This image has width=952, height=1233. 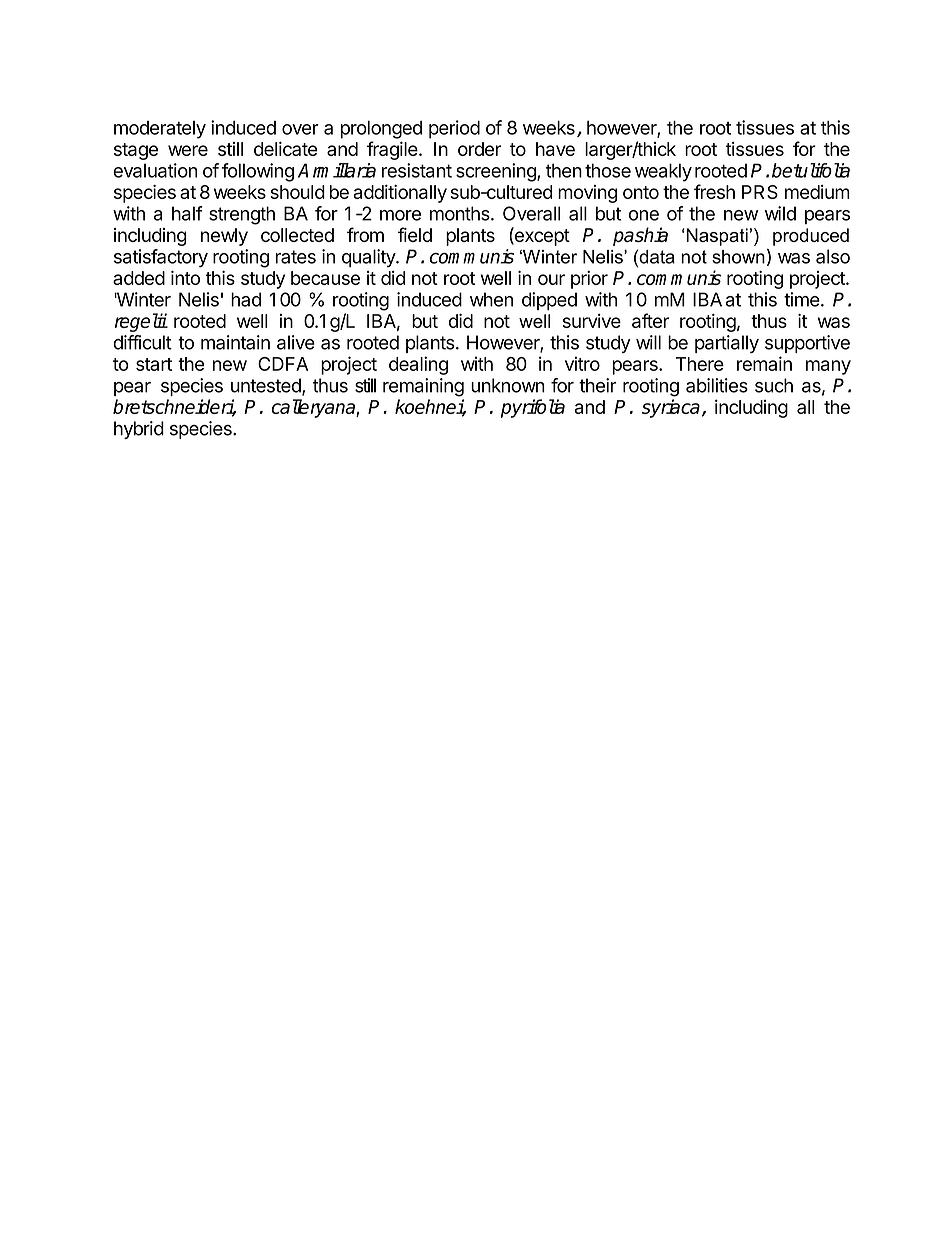 I want to click on order, so click(x=479, y=149).
